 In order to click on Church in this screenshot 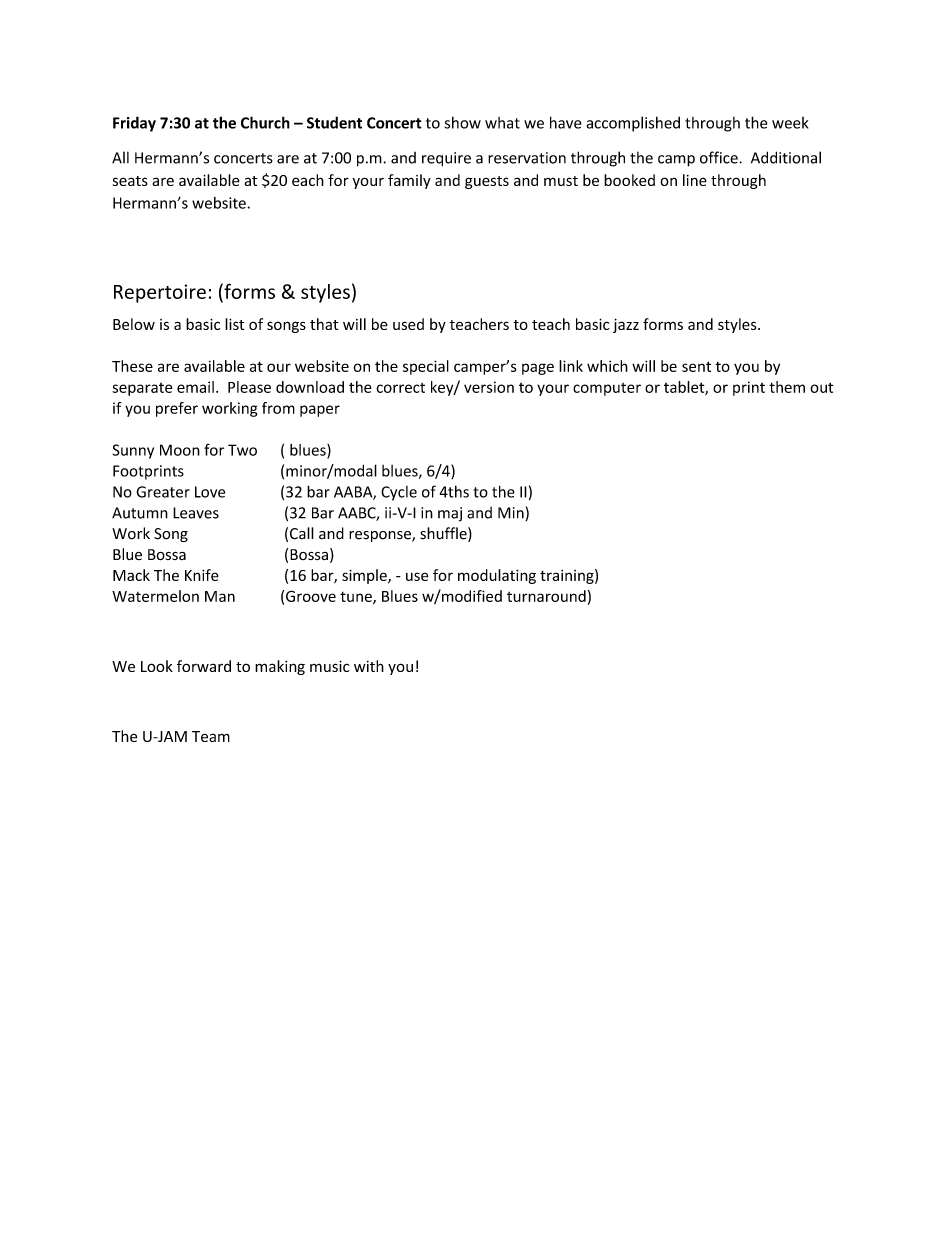, I will do `click(265, 122)`.
